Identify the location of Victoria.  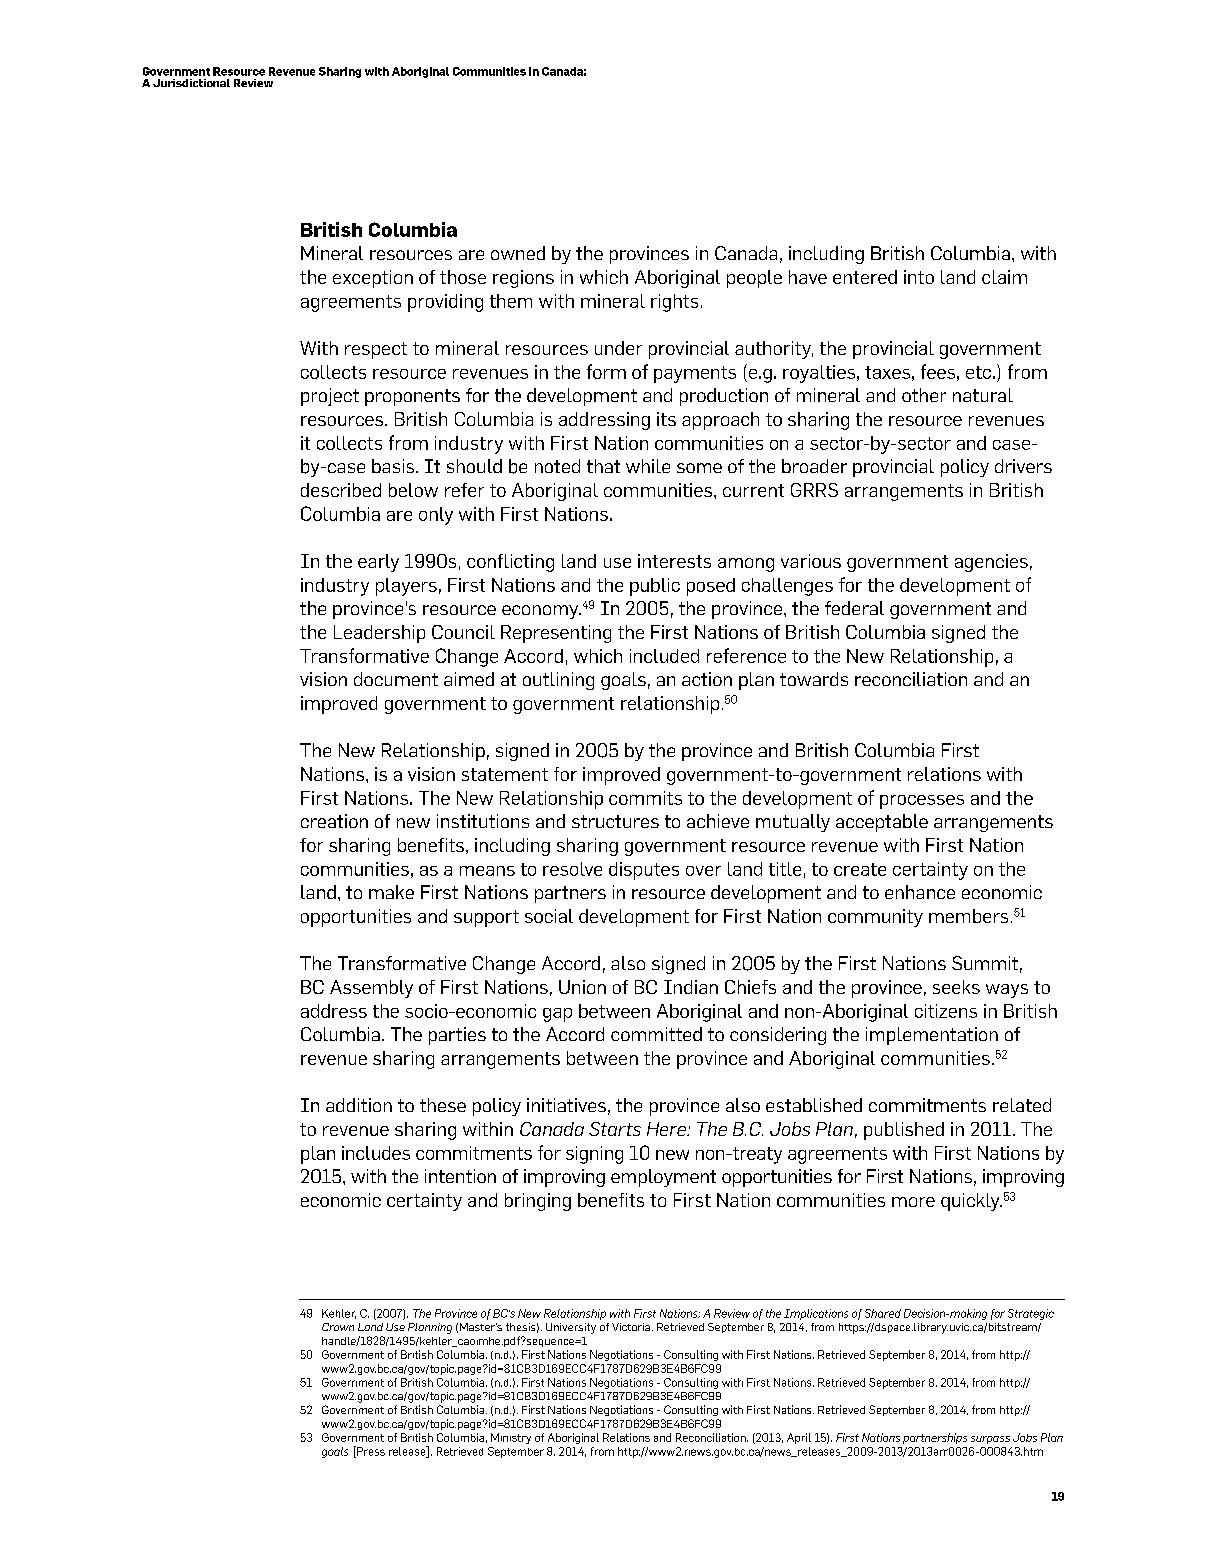
(632, 1327).
